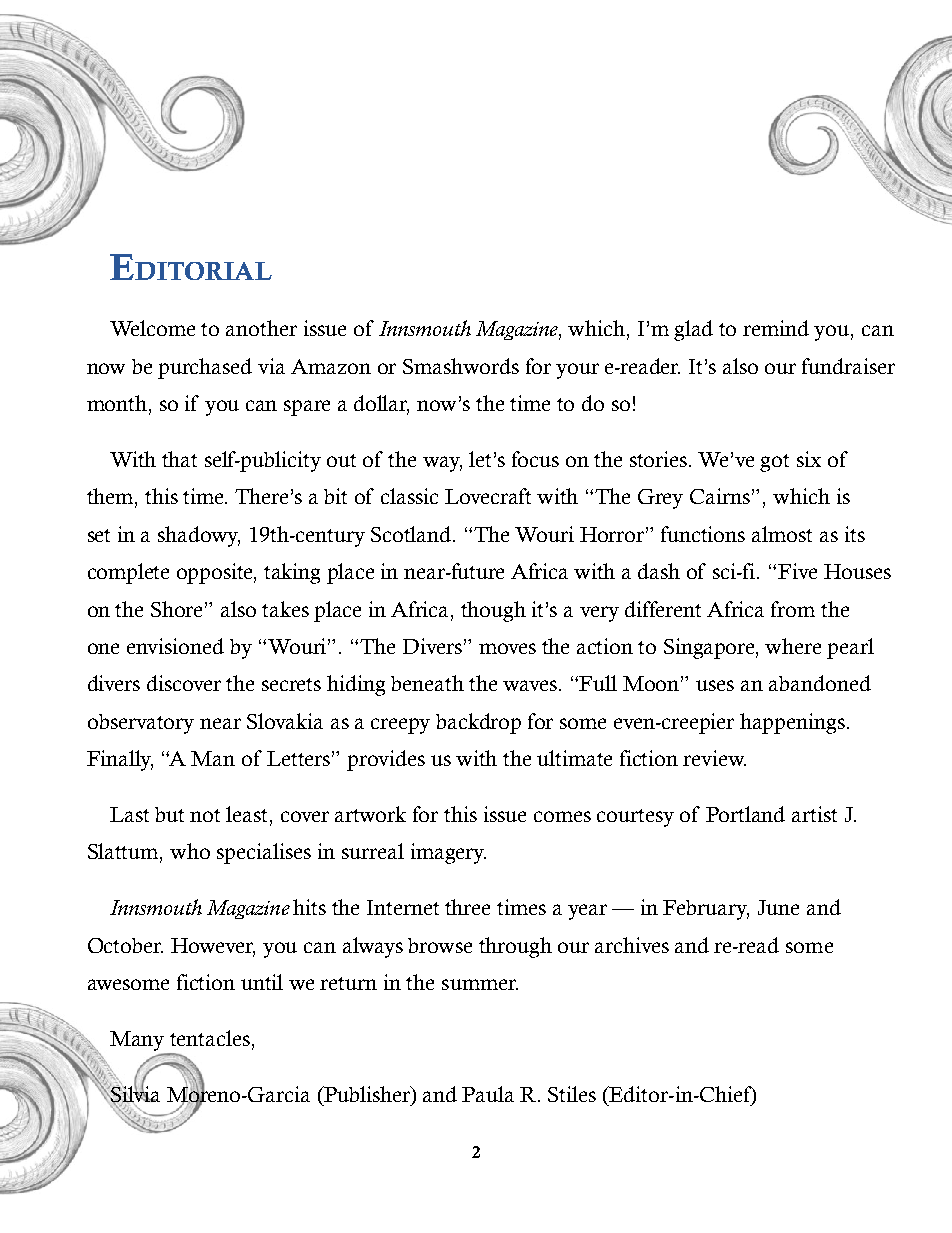  I want to click on purchased, so click(205, 368).
